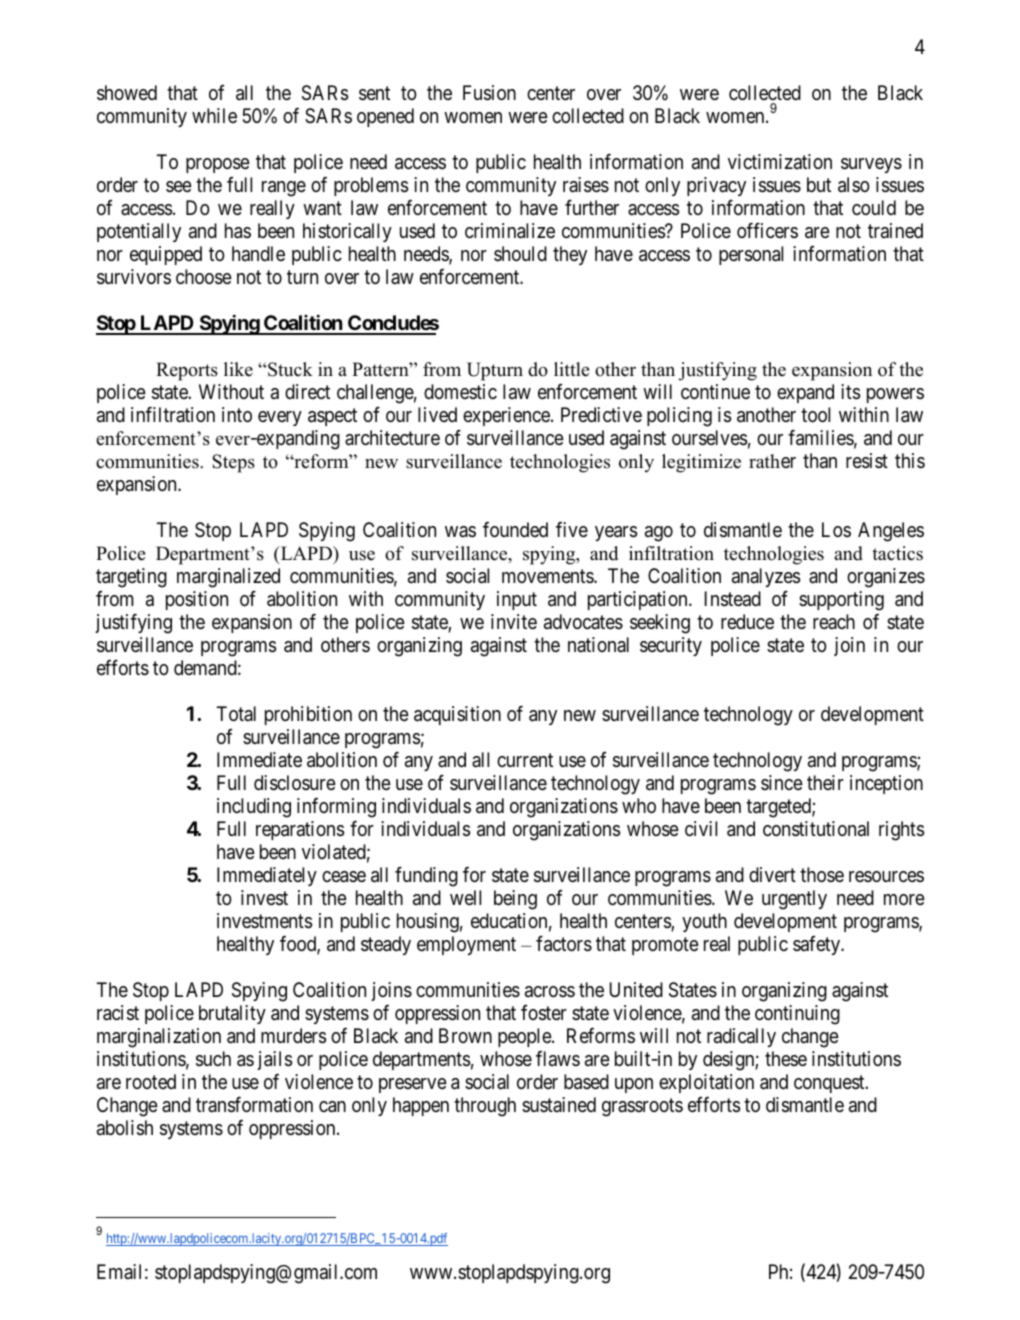  I want to click on victimization, so click(780, 161).
